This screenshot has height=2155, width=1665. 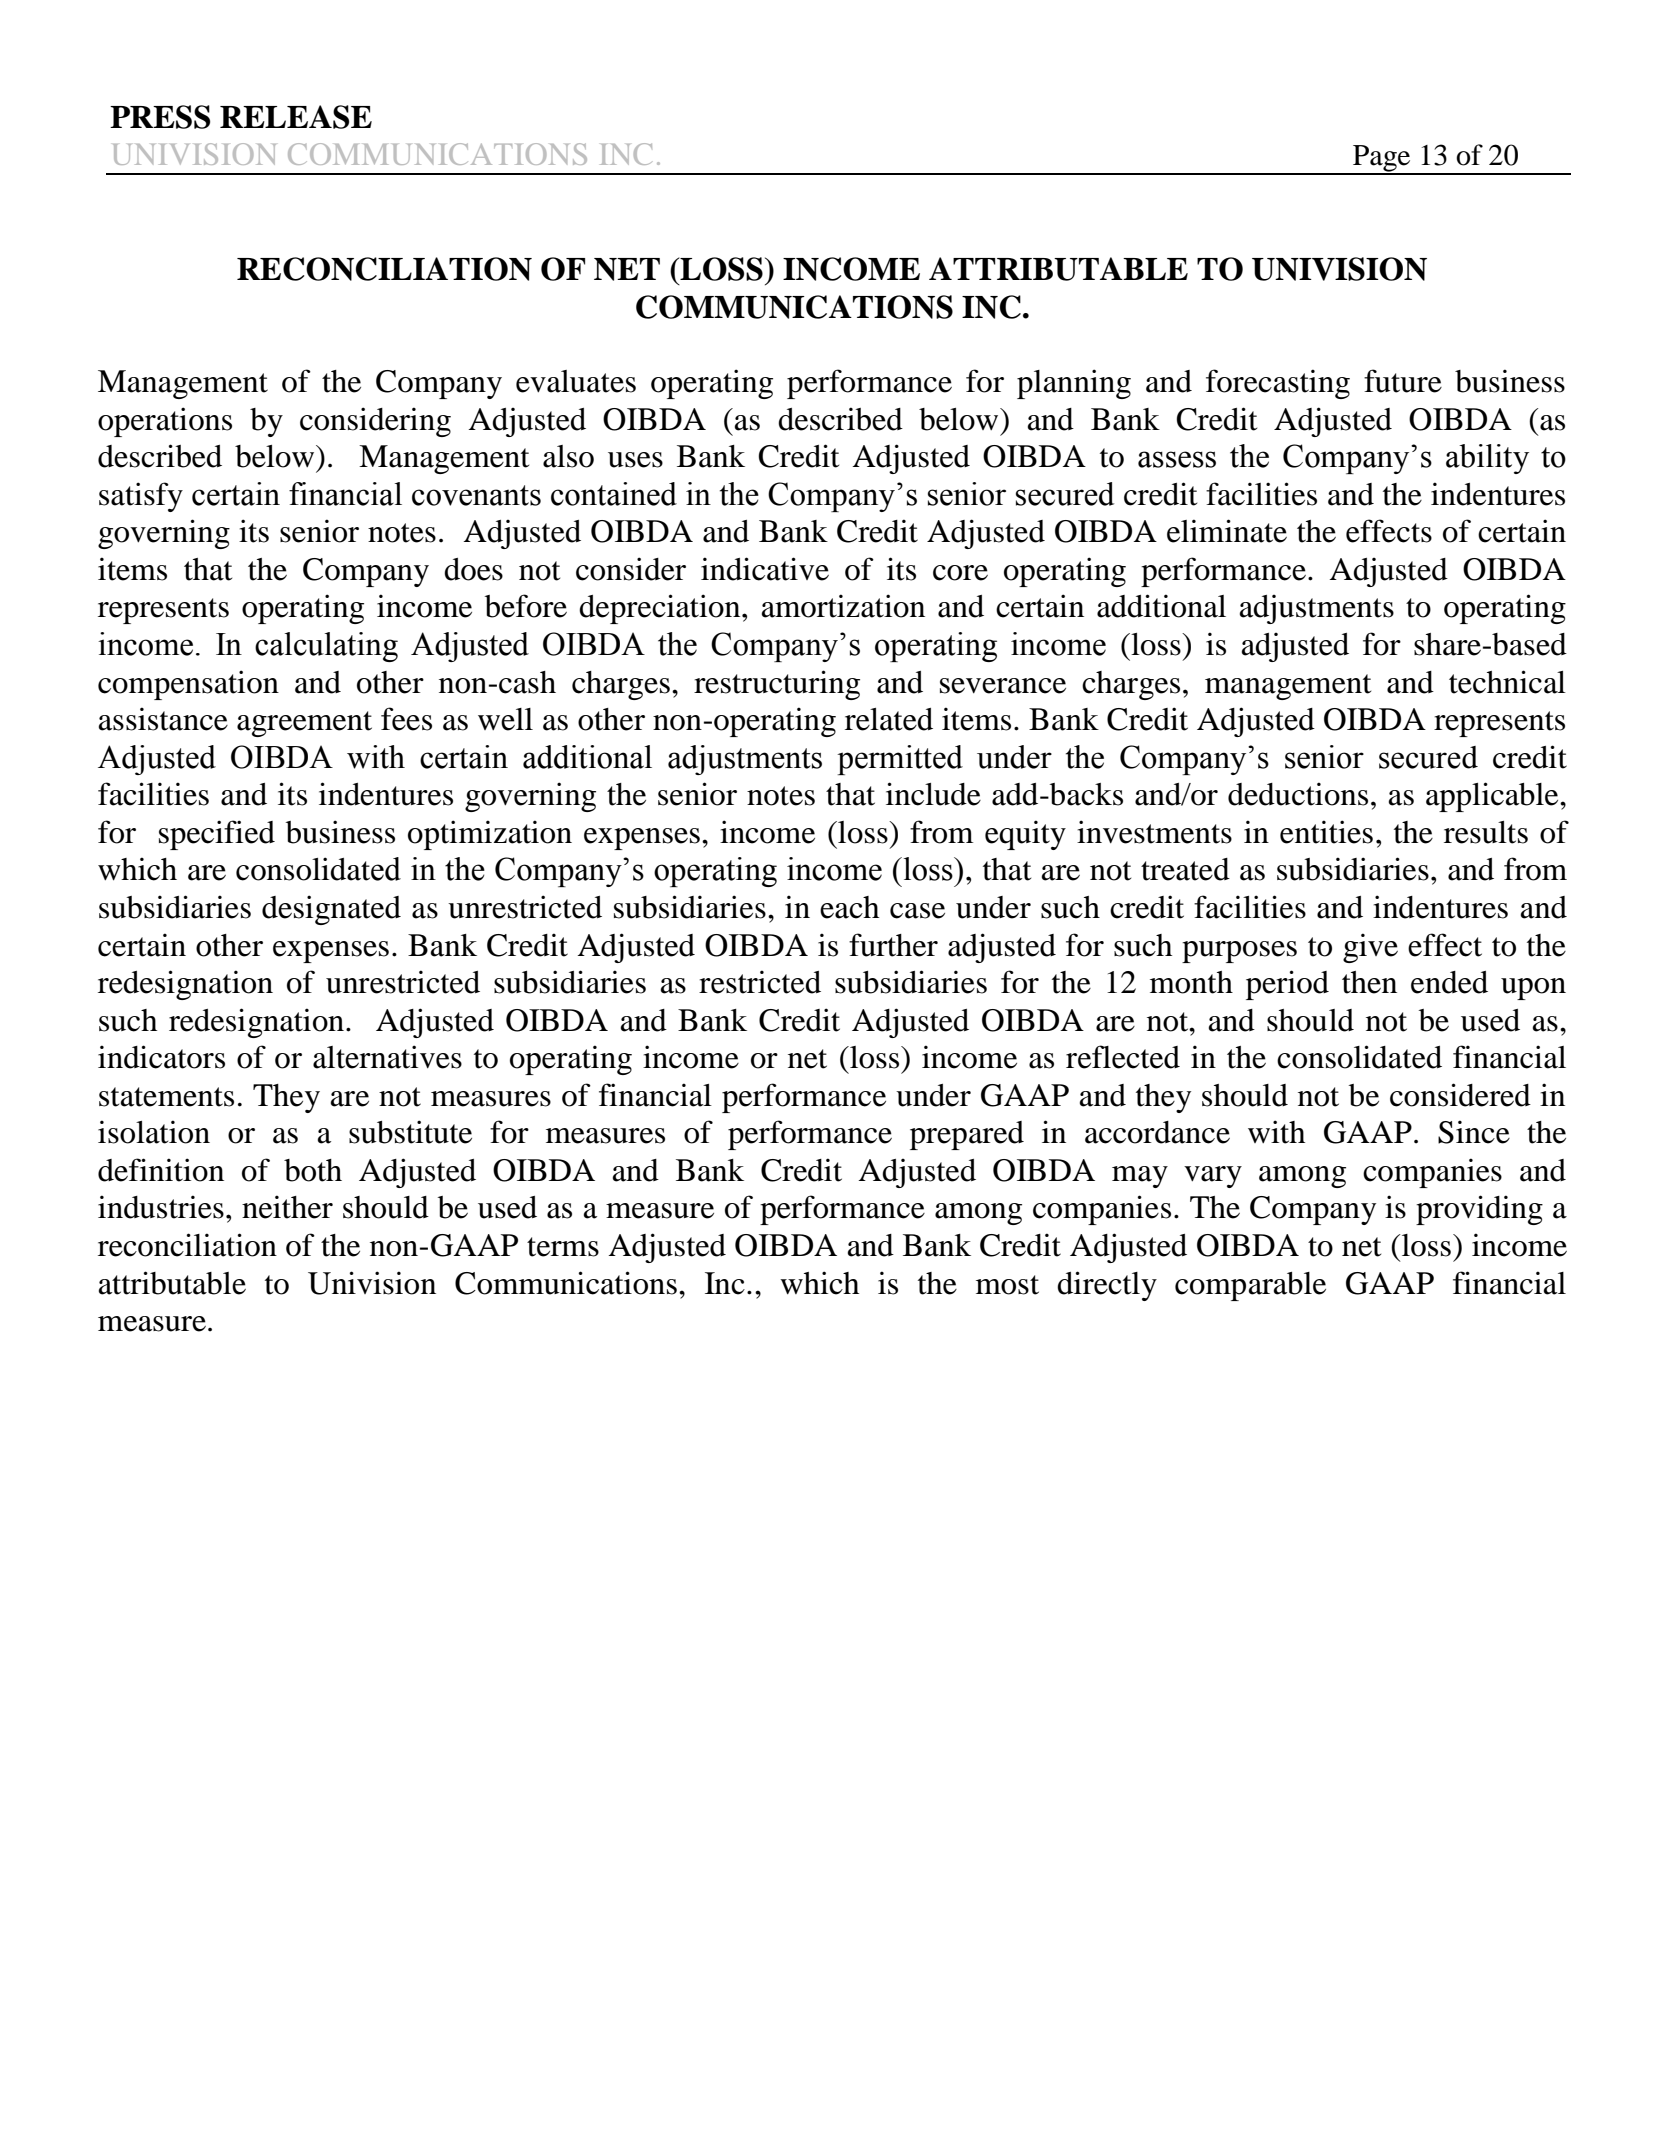 I want to click on RELEASE, so click(x=296, y=117).
